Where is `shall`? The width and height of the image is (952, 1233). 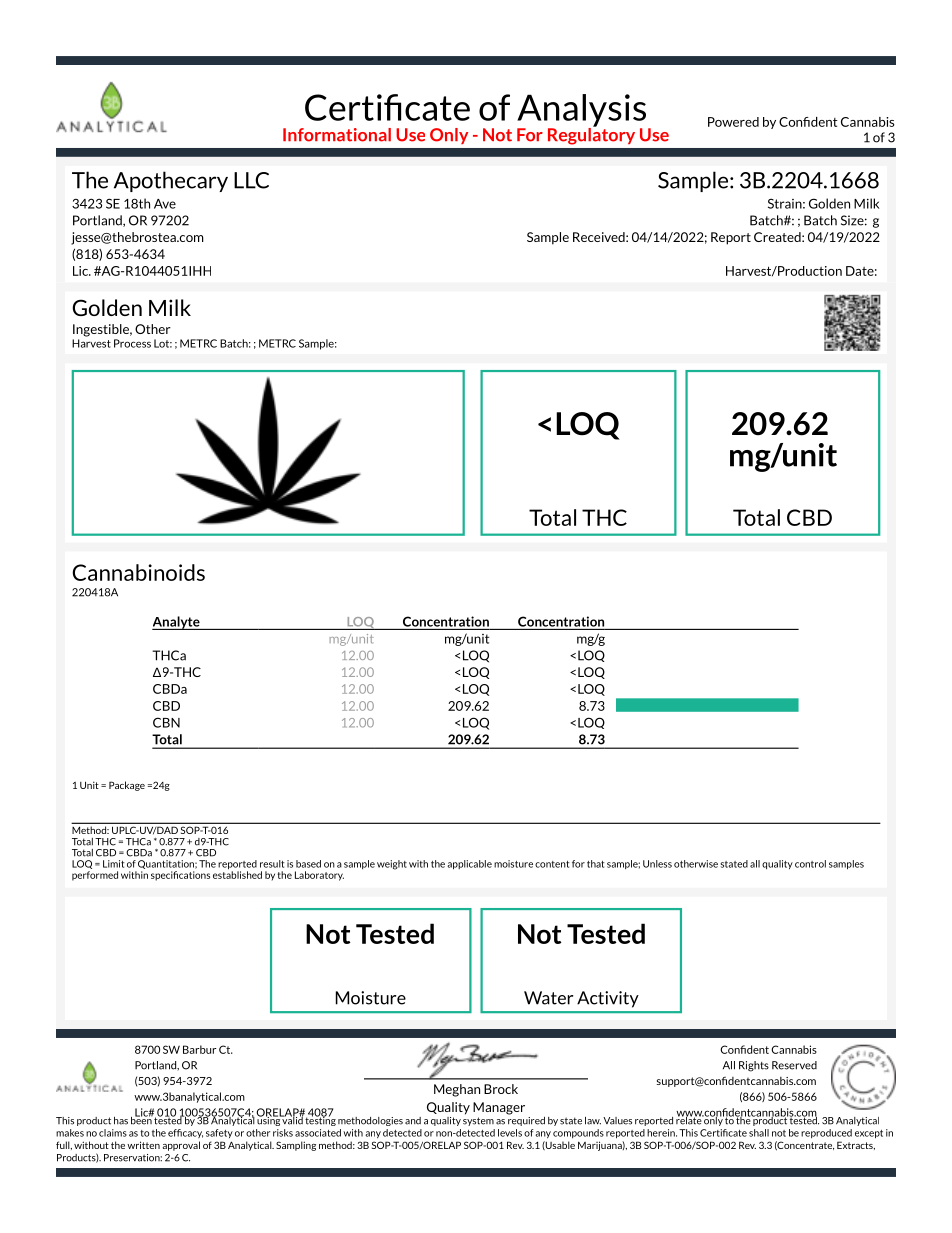
shall is located at coordinates (759, 1133).
